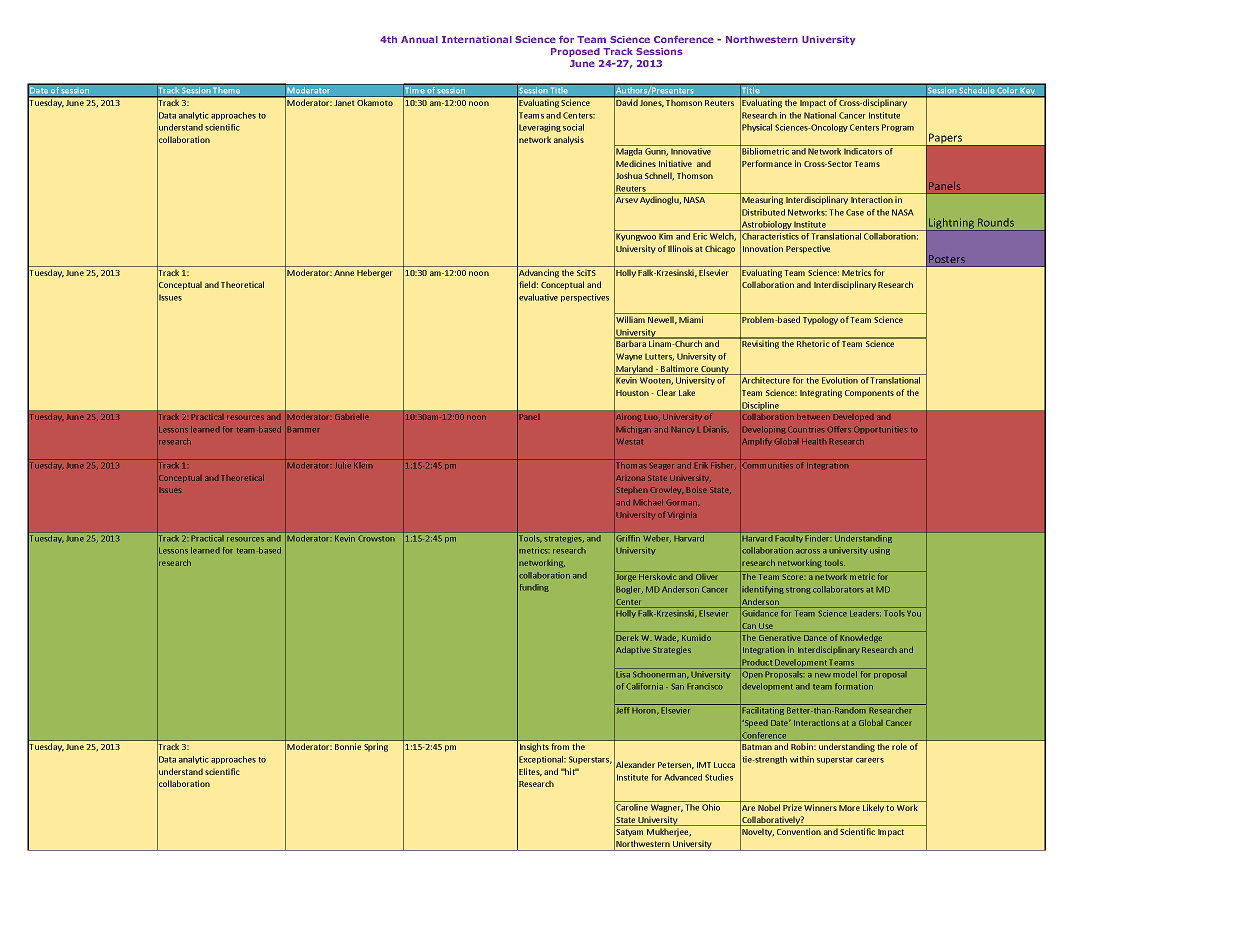 The width and height of the screenshot is (1233, 952). What do you see at coordinates (344, 273) in the screenshot?
I see `Anne` at bounding box center [344, 273].
